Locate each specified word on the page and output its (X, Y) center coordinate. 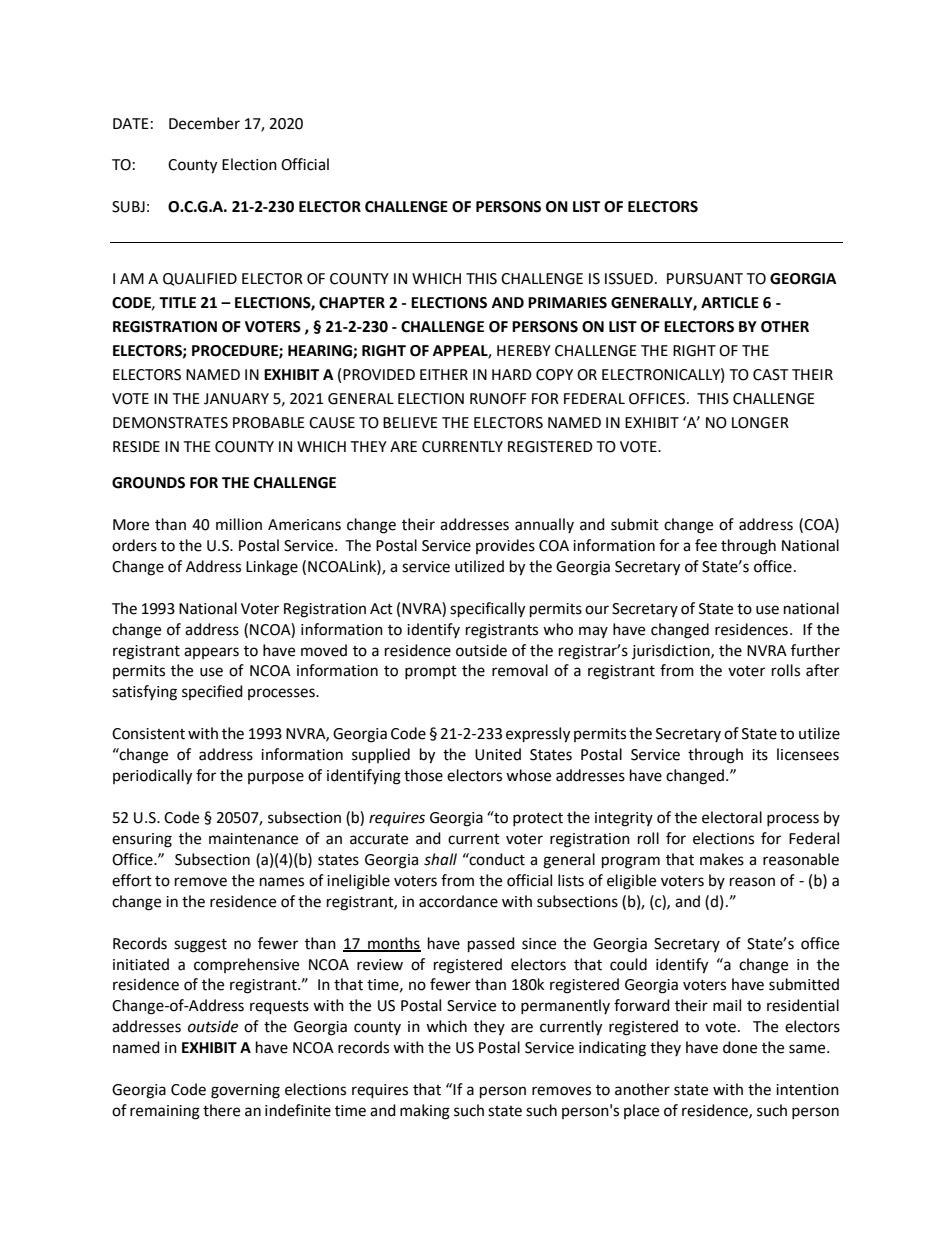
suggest (200, 946)
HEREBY (524, 350)
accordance (458, 901)
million (239, 524)
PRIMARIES (567, 303)
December (204, 123)
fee (706, 545)
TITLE (177, 302)
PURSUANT (705, 279)
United (498, 754)
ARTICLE (730, 303)
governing (245, 1091)
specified (212, 692)
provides (505, 546)
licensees (808, 754)
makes (722, 859)
